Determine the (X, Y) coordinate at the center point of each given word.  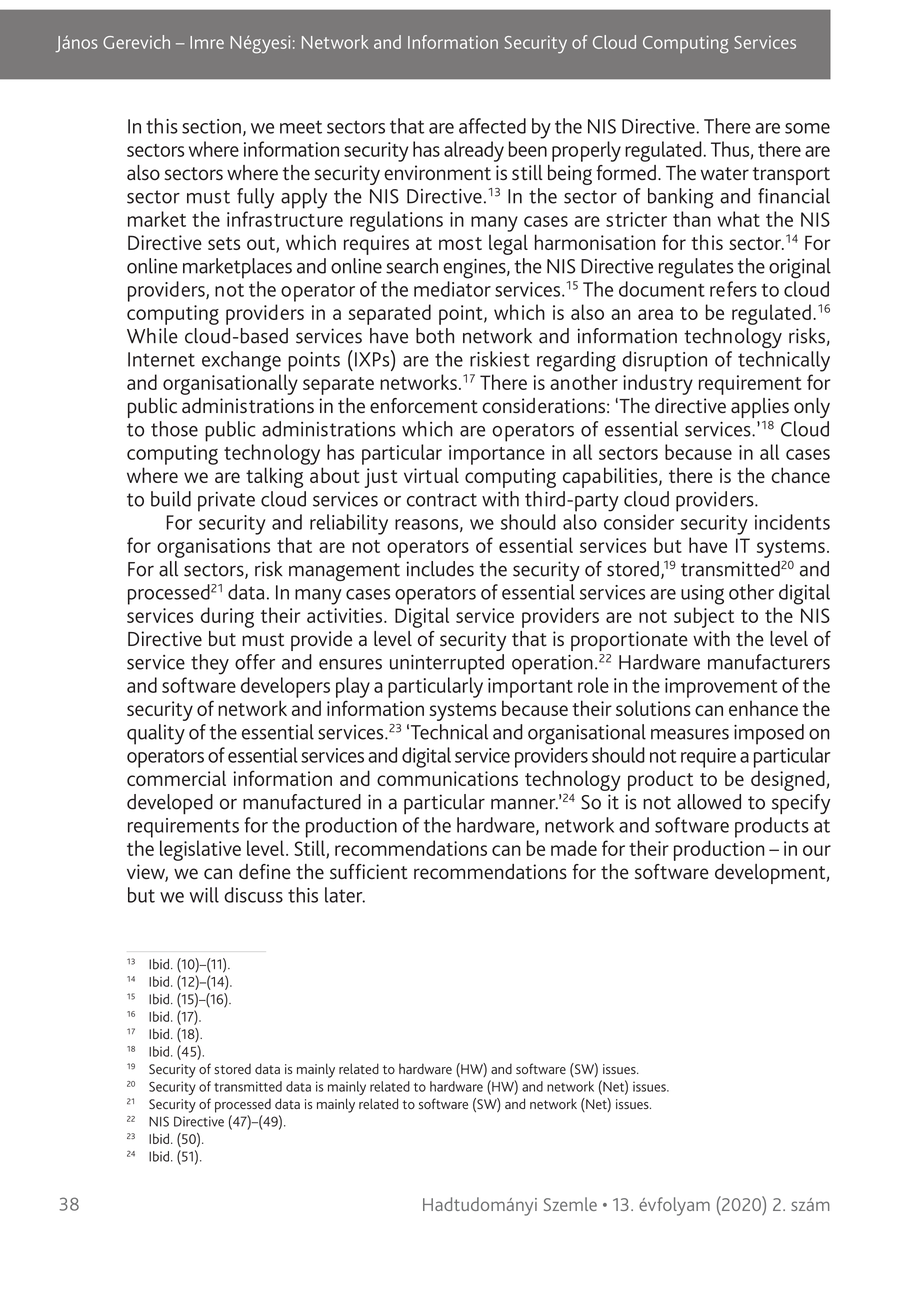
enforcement (424, 406)
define (265, 872)
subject (704, 617)
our (817, 850)
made (574, 848)
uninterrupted (447, 664)
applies (760, 408)
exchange (241, 361)
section (211, 126)
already (474, 151)
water (725, 174)
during (227, 617)
